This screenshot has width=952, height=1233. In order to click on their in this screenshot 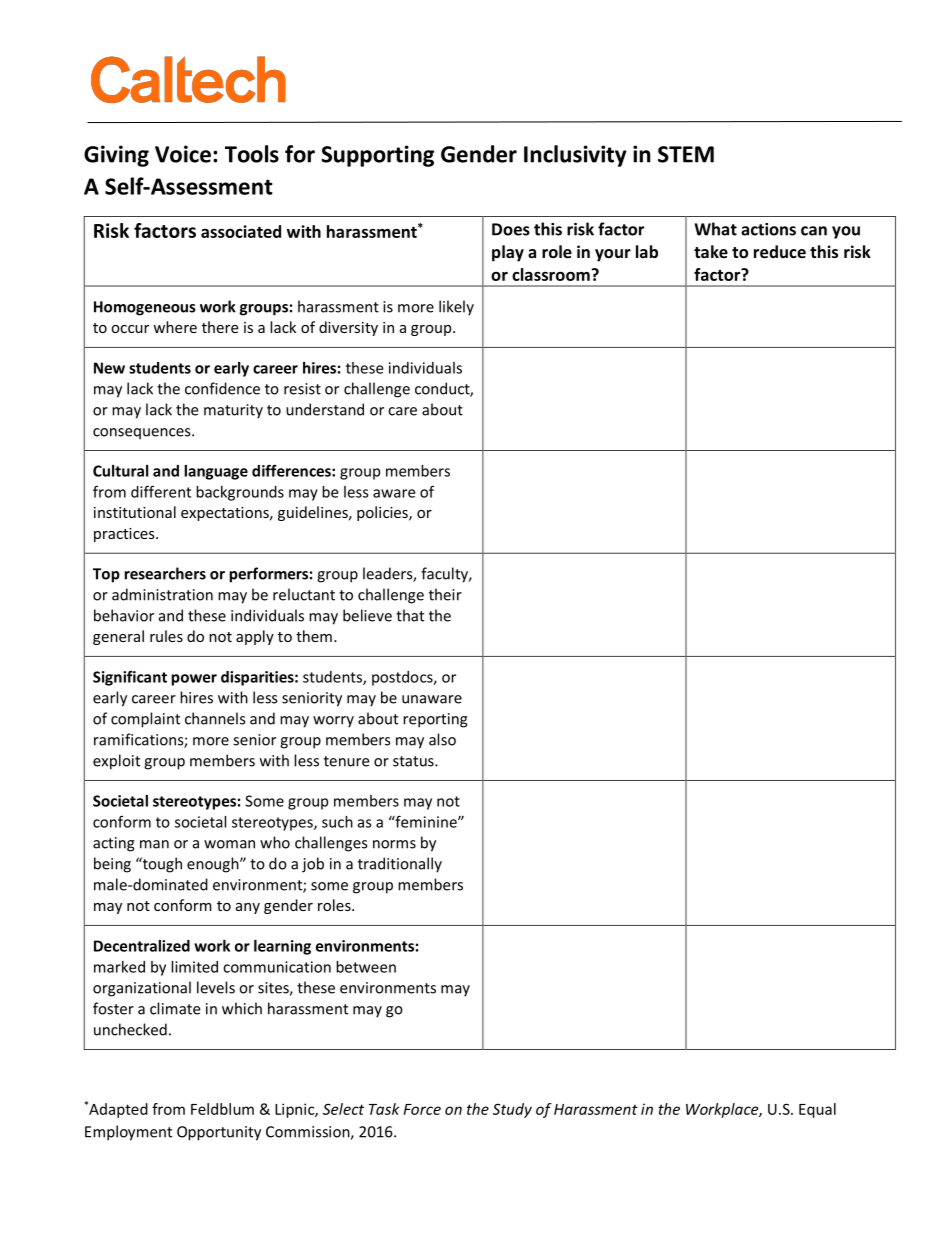, I will do `click(445, 594)`.
